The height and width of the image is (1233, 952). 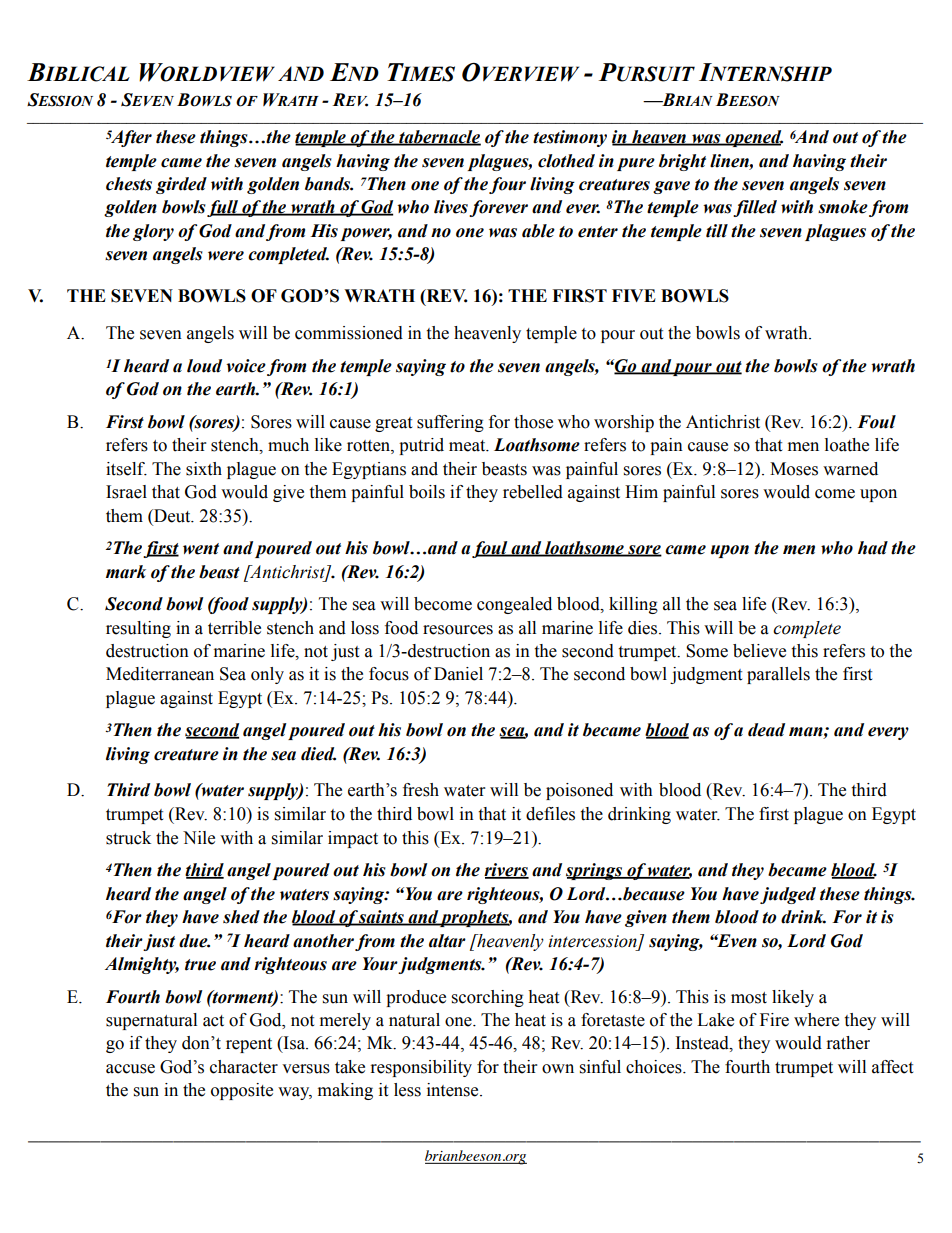 What do you see at coordinates (181, 185) in the image?
I see `girded` at bounding box center [181, 185].
